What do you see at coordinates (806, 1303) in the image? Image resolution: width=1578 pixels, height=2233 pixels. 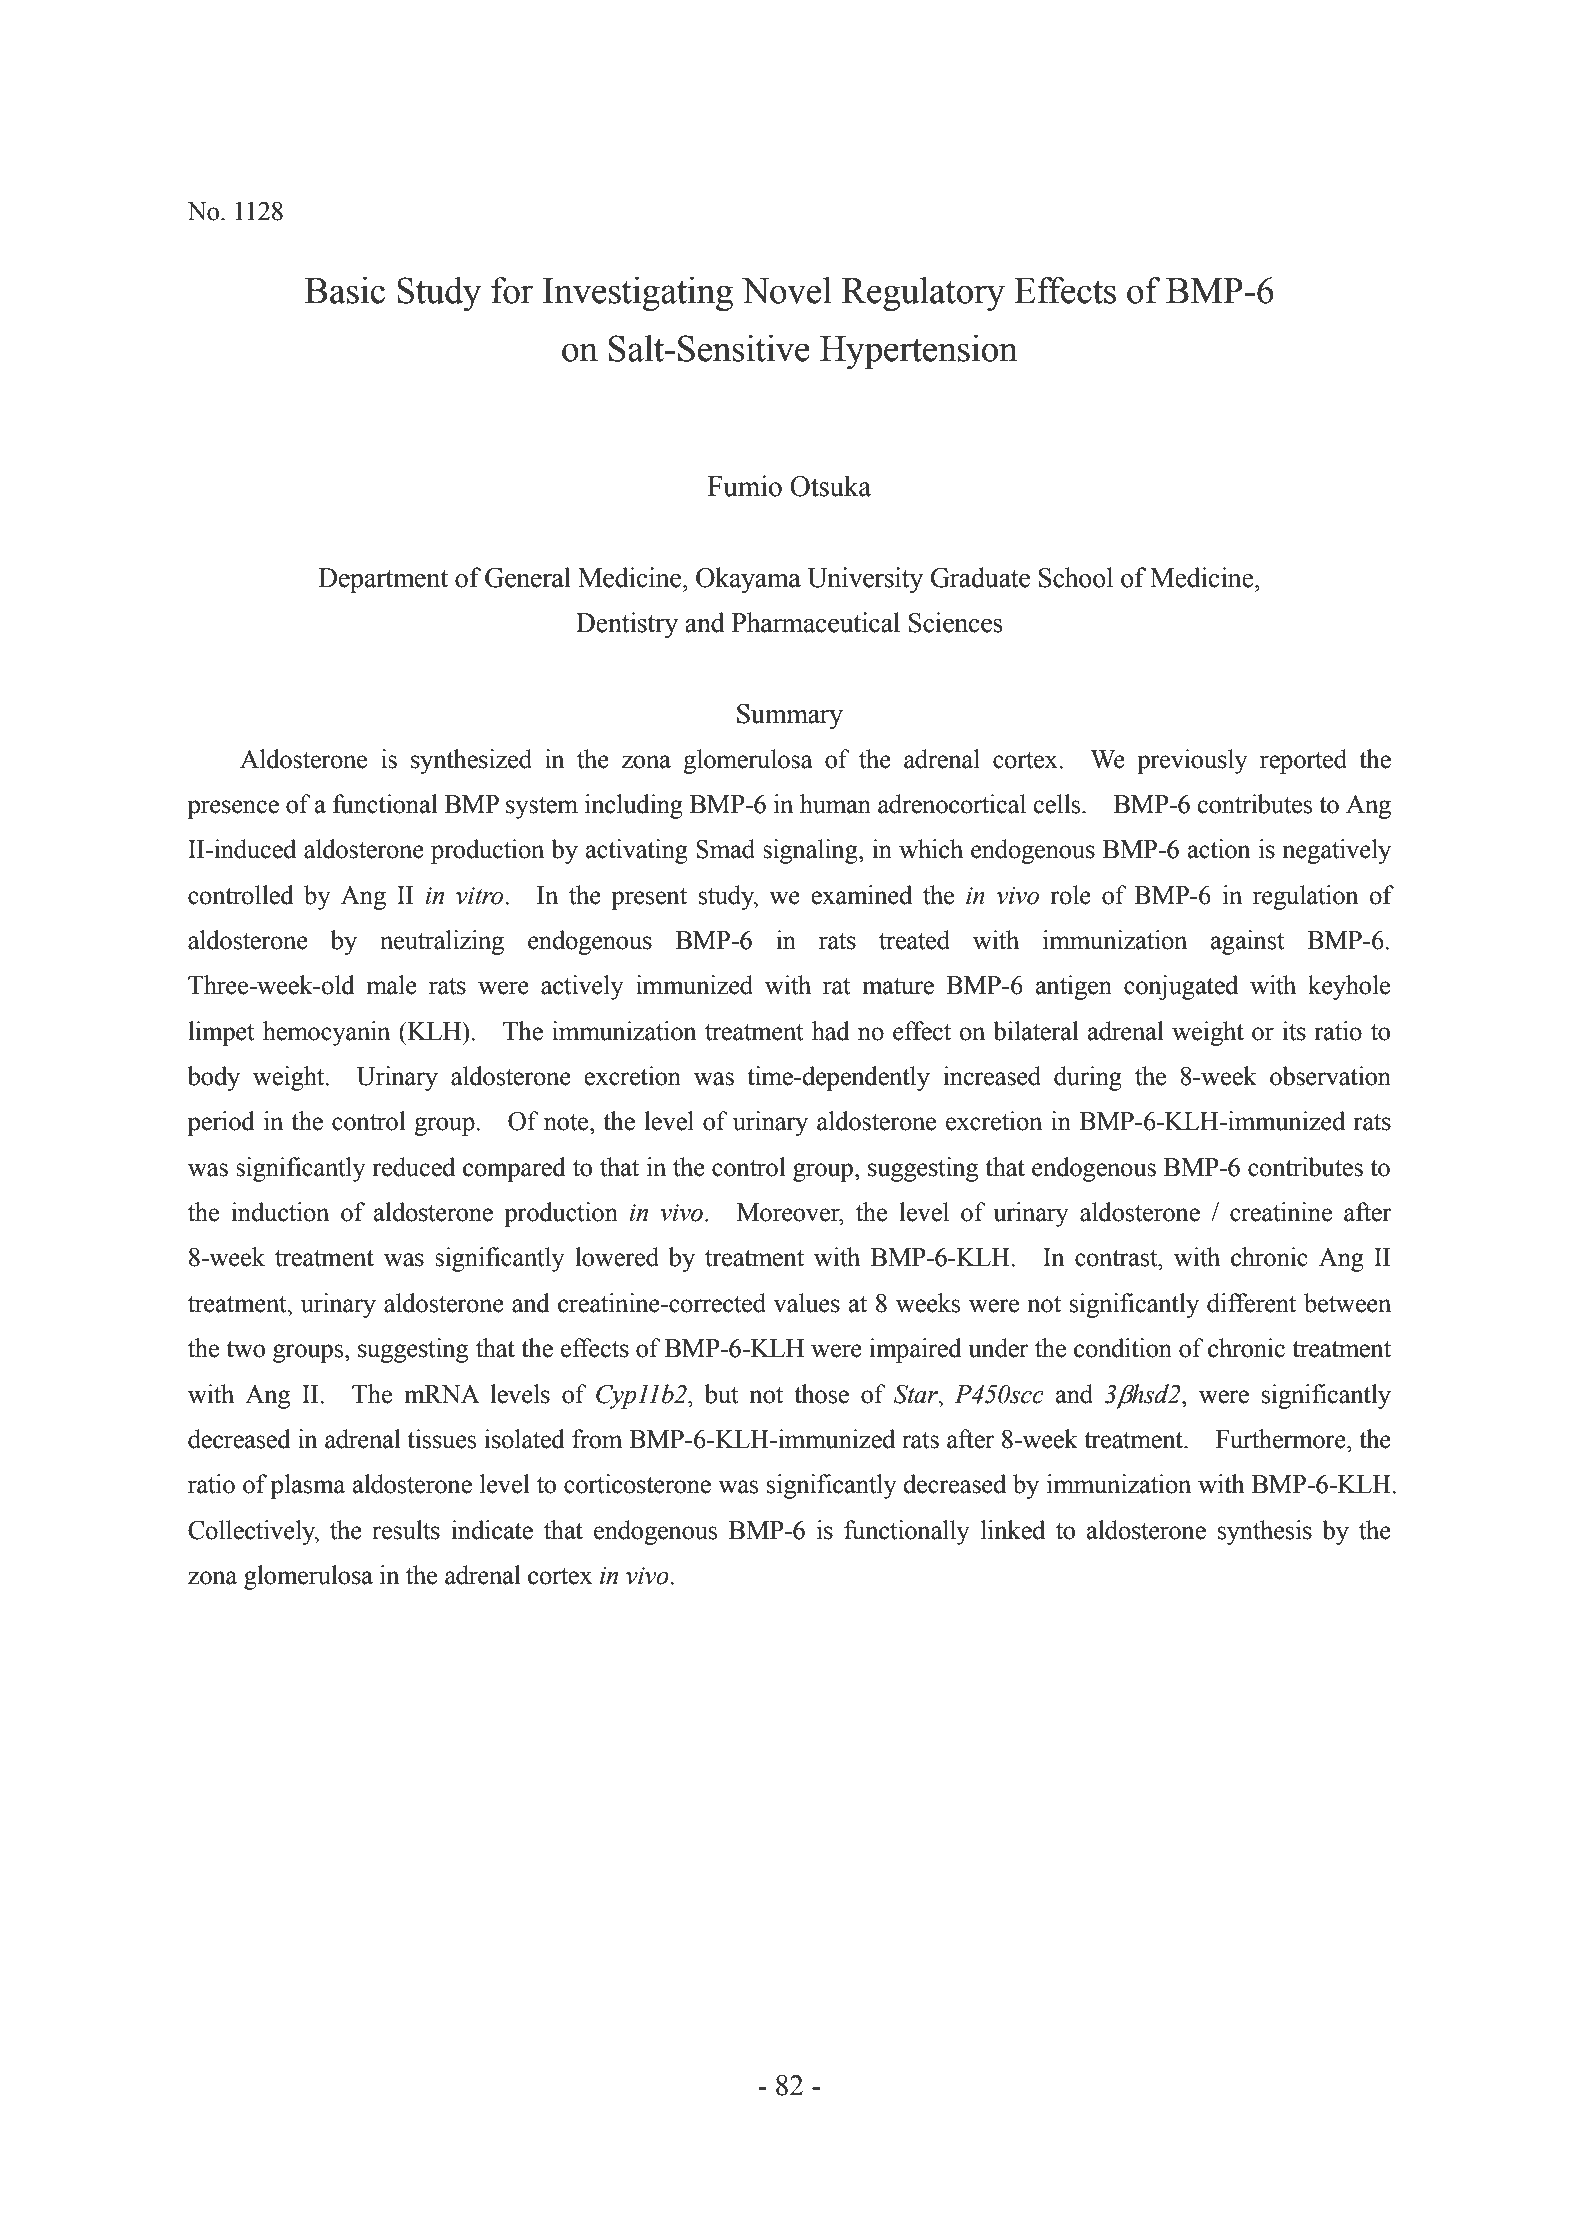 I see `values` at bounding box center [806, 1303].
